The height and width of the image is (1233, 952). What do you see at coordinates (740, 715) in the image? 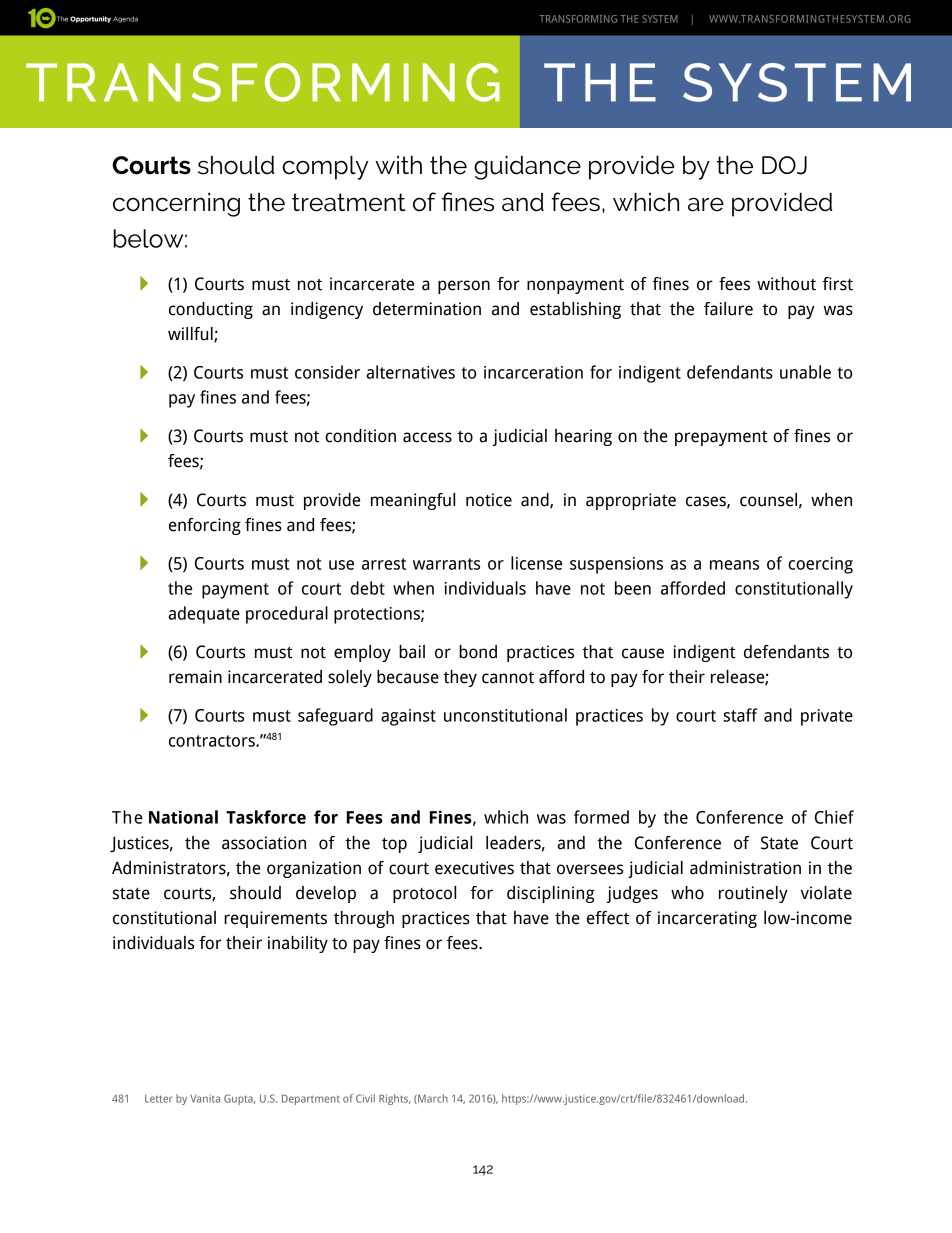
I see `staff` at bounding box center [740, 715].
